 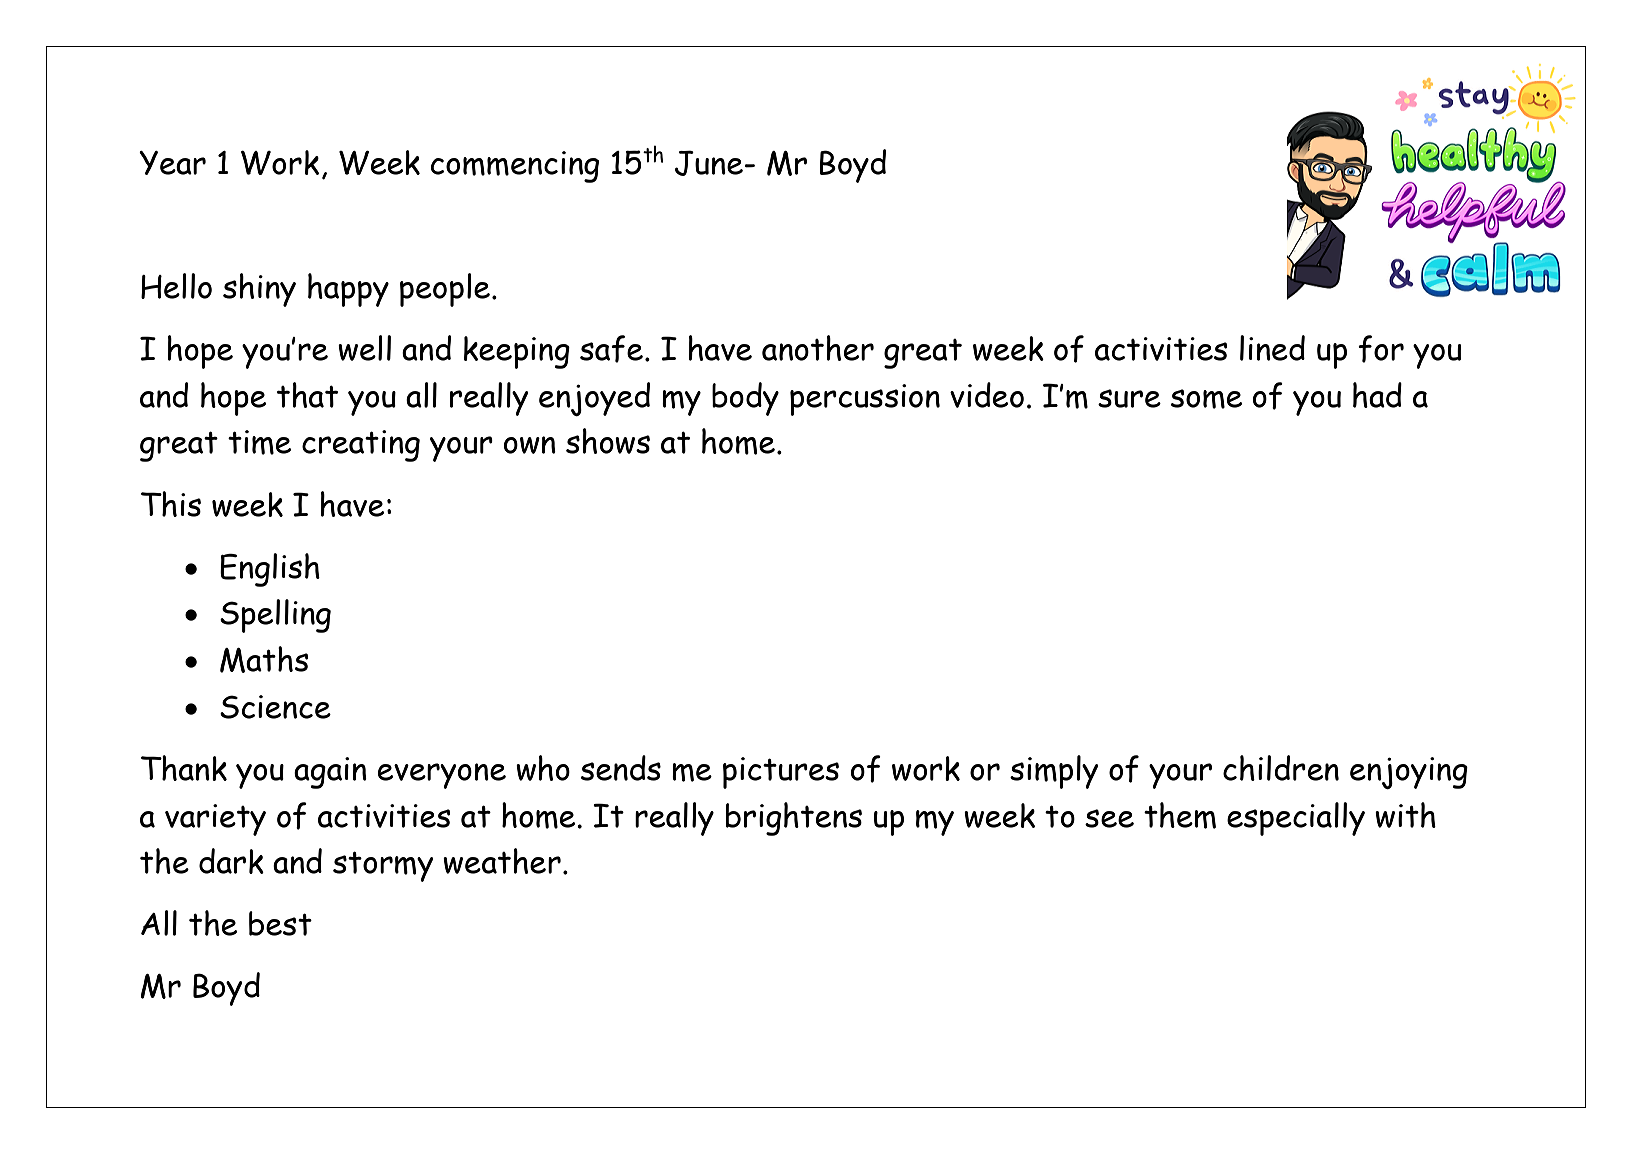 What do you see at coordinates (1272, 348) in the screenshot?
I see `lined` at bounding box center [1272, 348].
